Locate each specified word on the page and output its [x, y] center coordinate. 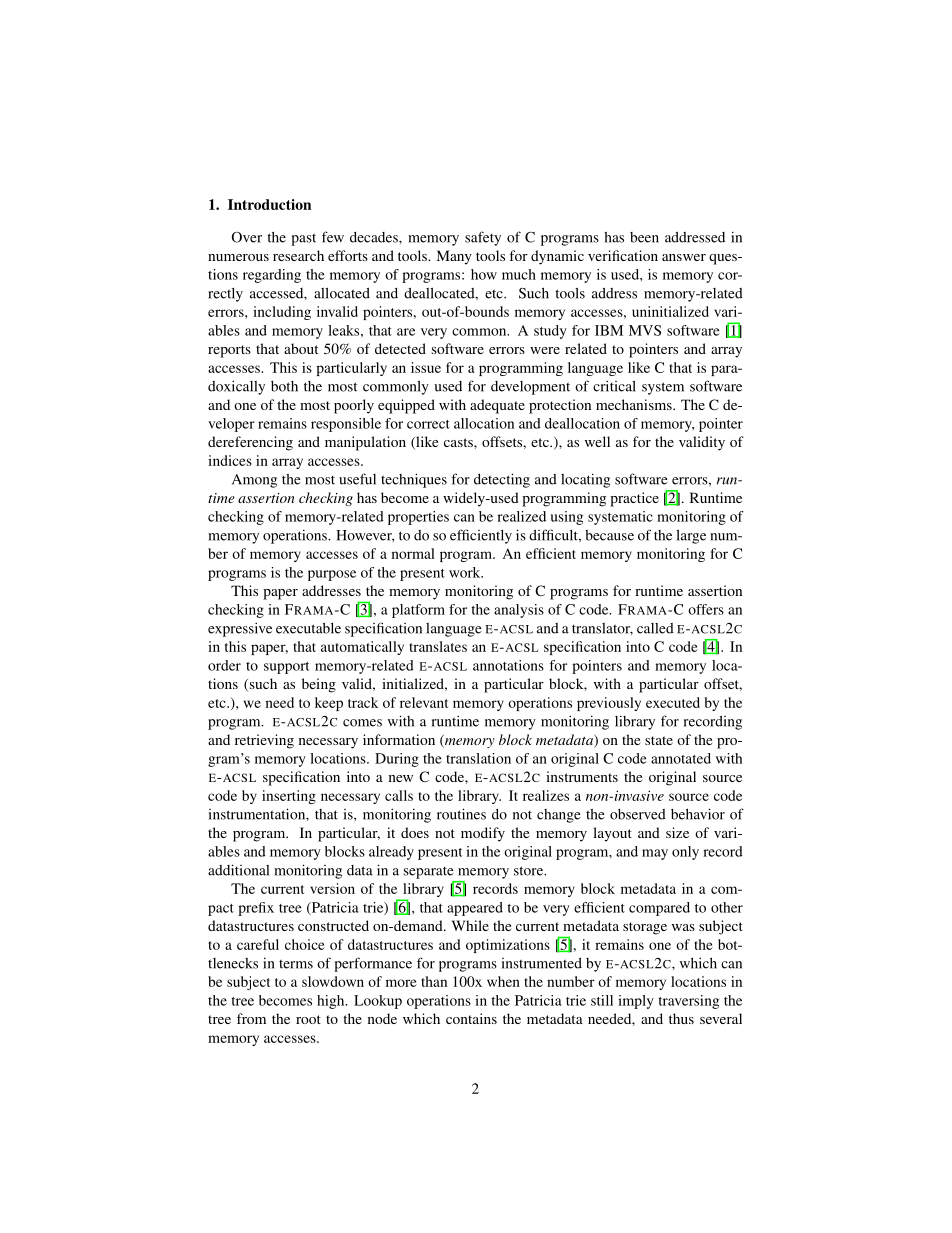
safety [483, 238]
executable [308, 628]
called [655, 628]
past [303, 239]
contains [471, 1018]
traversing [688, 1002]
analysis [519, 611]
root [308, 1019]
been [644, 237]
